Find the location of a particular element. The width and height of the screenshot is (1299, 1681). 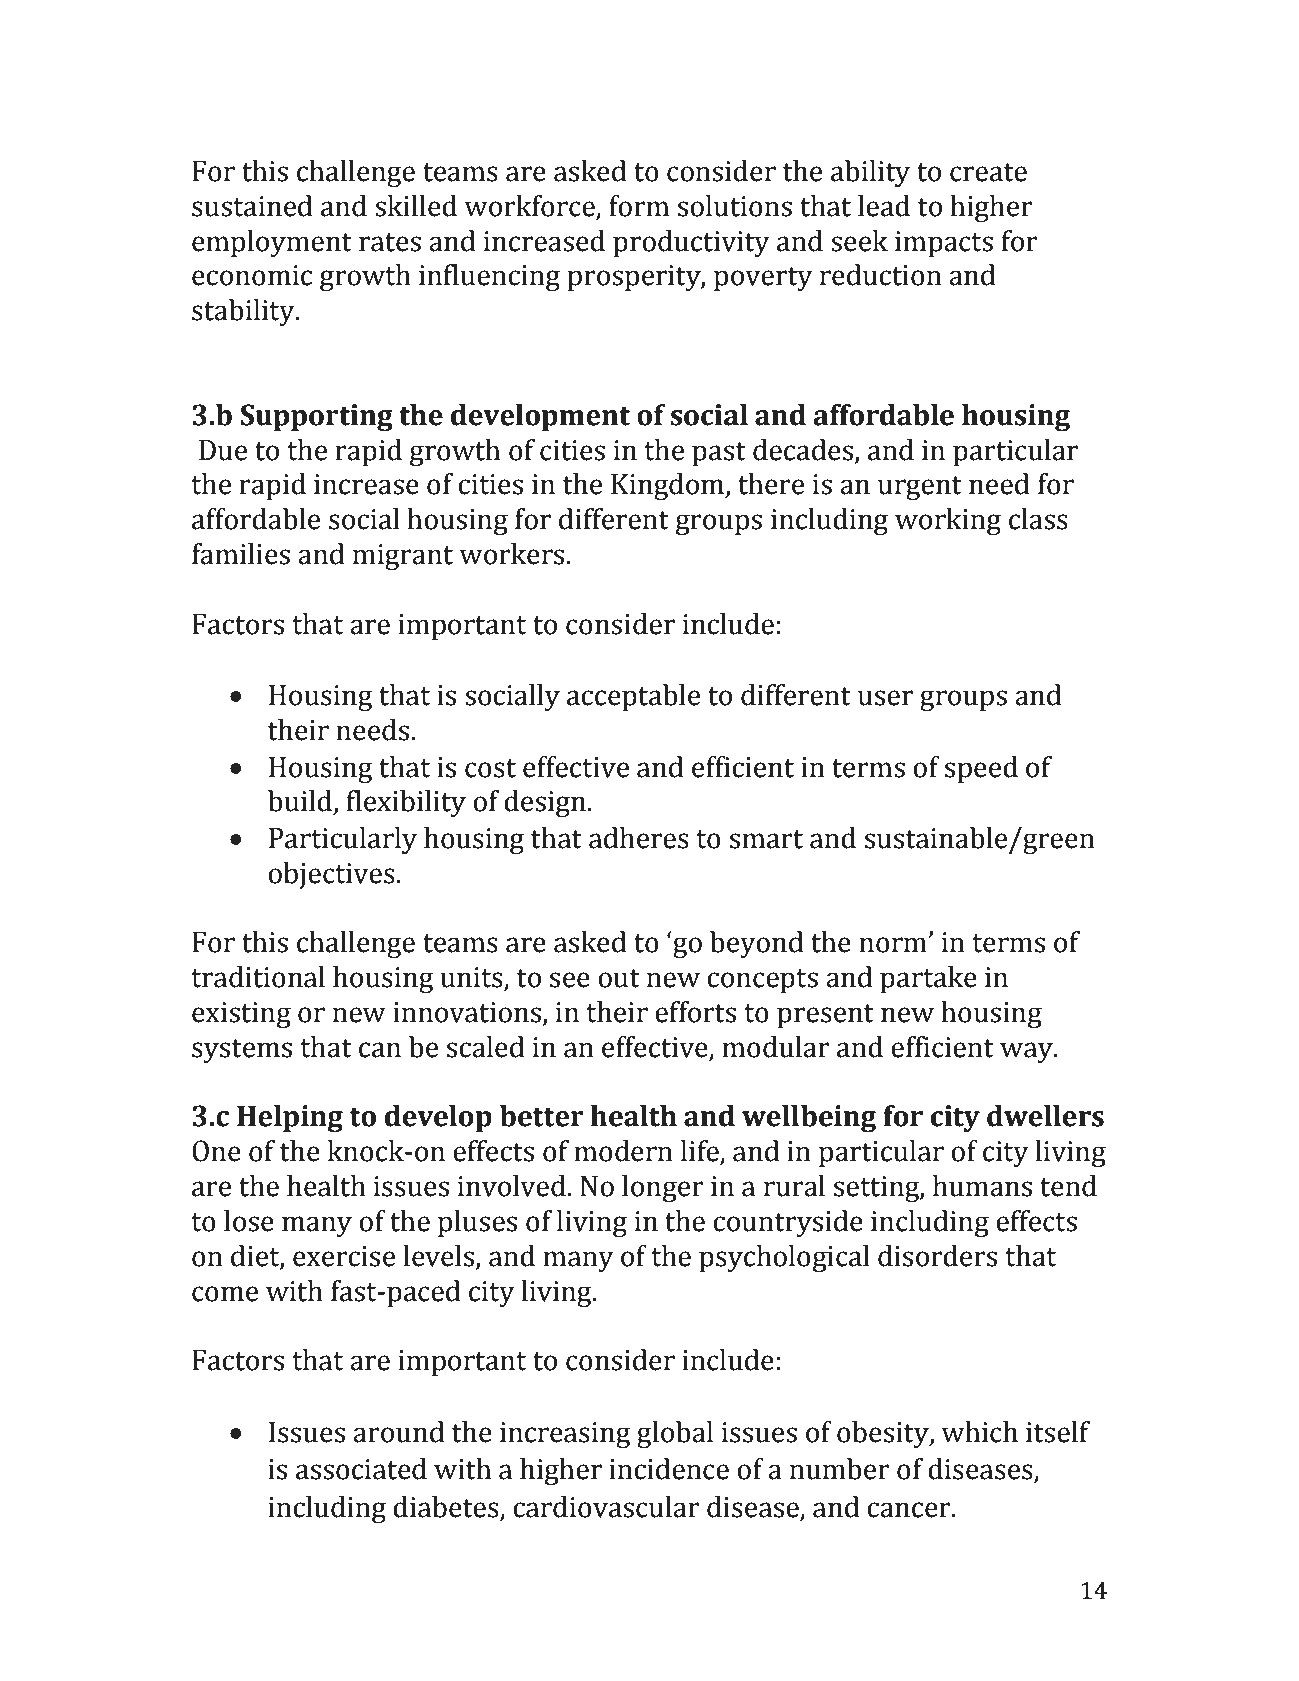

form is located at coordinates (639, 206).
